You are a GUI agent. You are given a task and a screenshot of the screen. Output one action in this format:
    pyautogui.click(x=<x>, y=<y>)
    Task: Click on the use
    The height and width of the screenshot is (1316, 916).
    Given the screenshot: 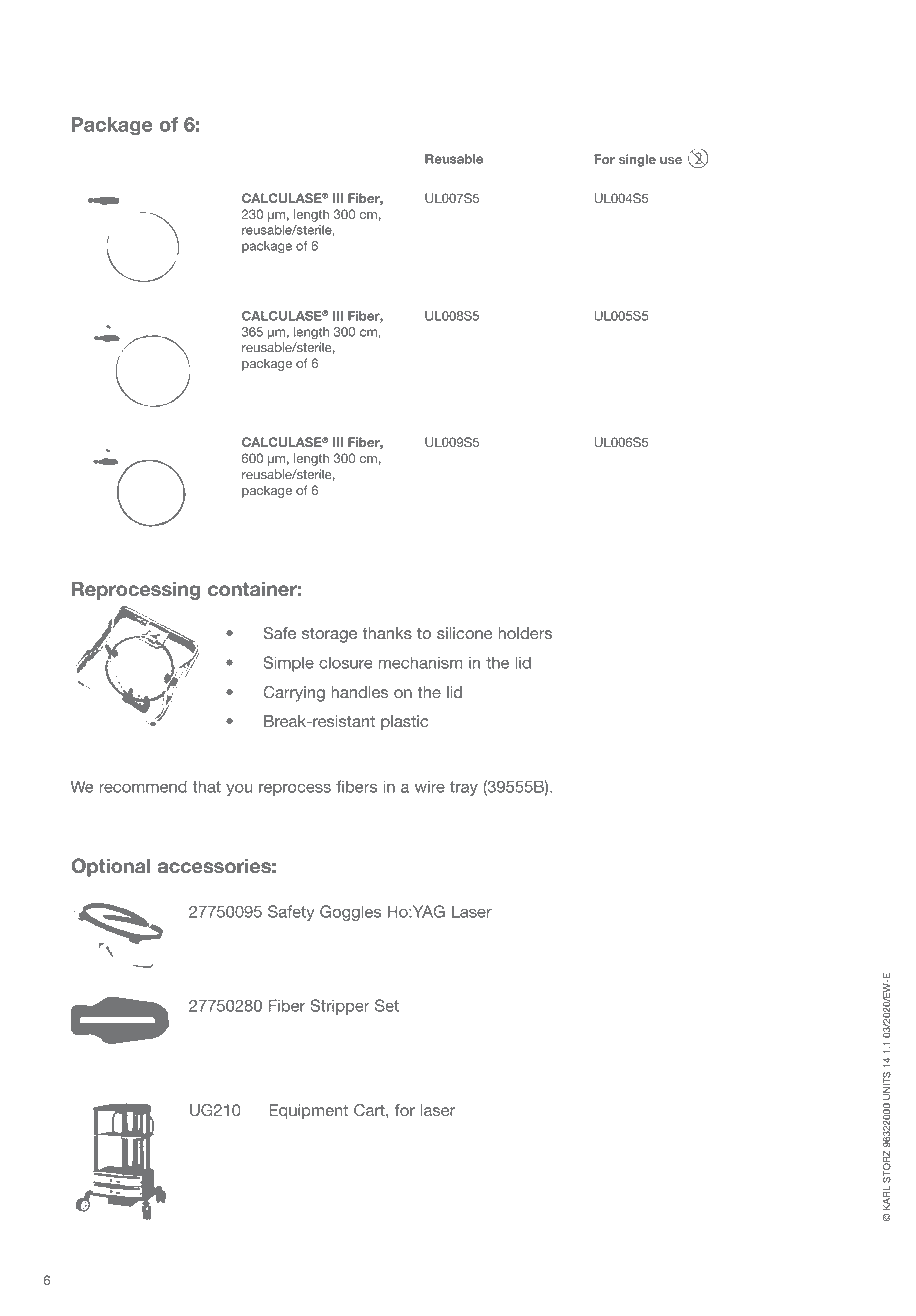 What is the action you would take?
    pyautogui.click(x=671, y=160)
